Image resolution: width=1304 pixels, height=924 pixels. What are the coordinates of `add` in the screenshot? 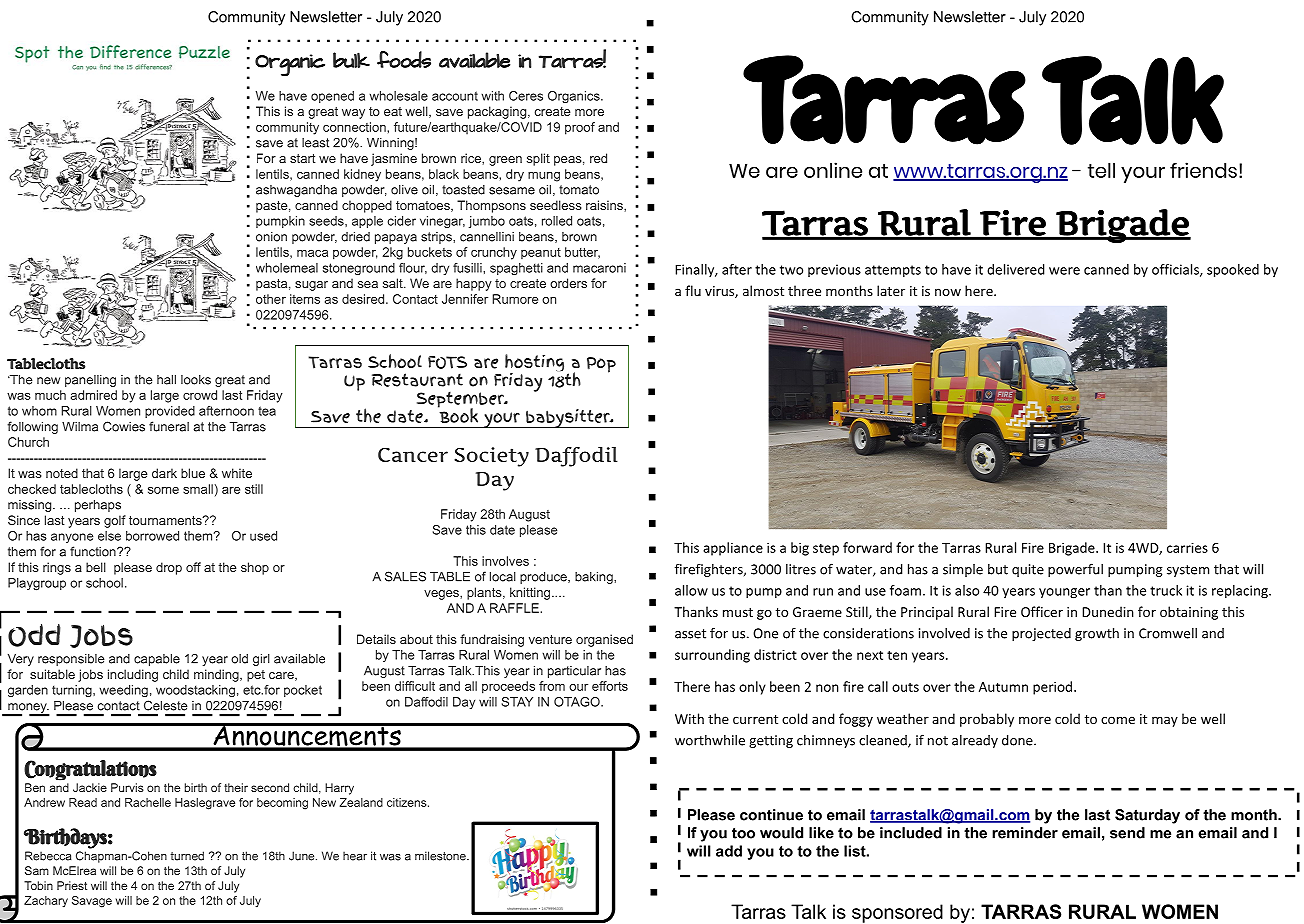 It's located at (729, 851).
